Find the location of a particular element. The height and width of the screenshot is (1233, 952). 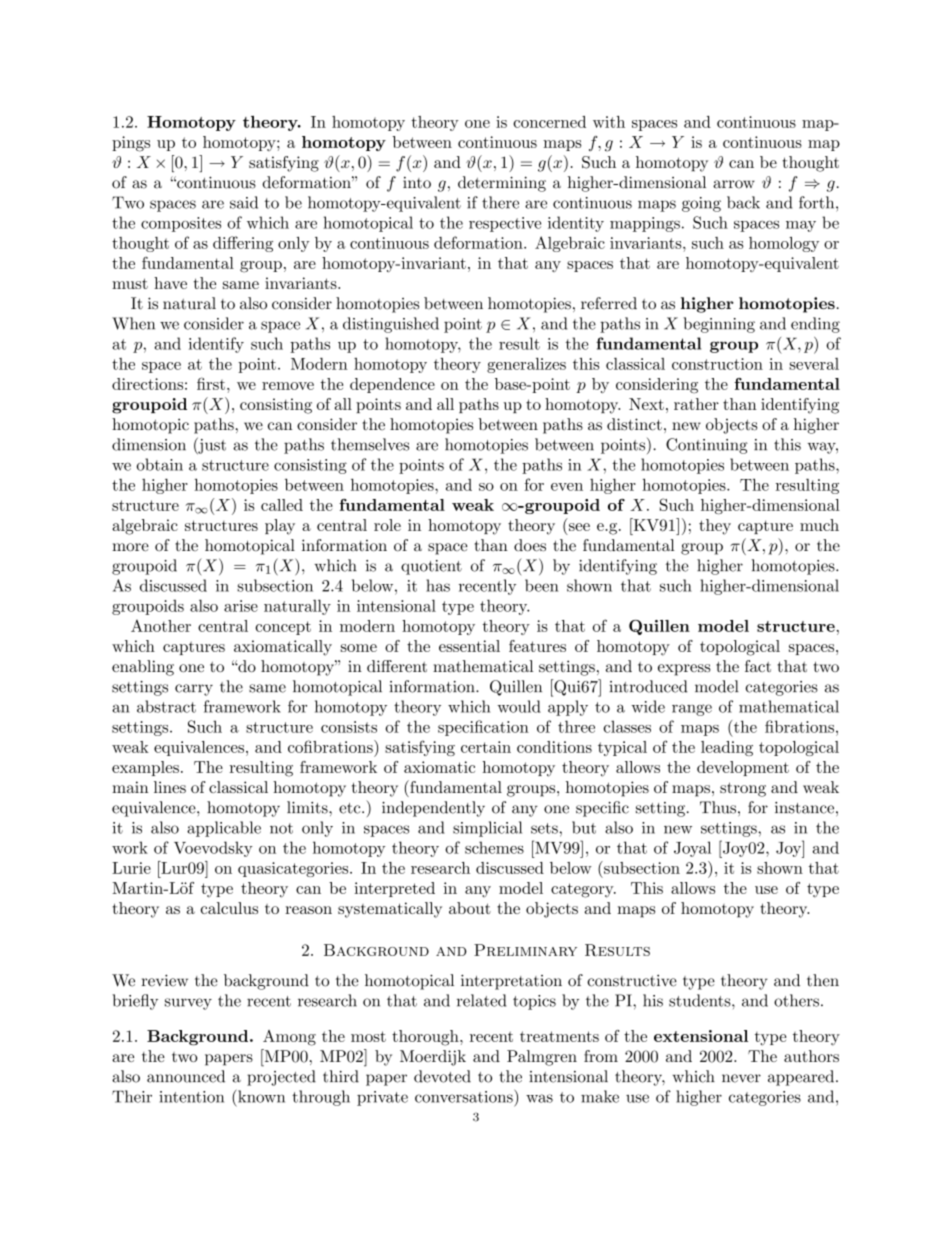

even is located at coordinates (567, 487).
